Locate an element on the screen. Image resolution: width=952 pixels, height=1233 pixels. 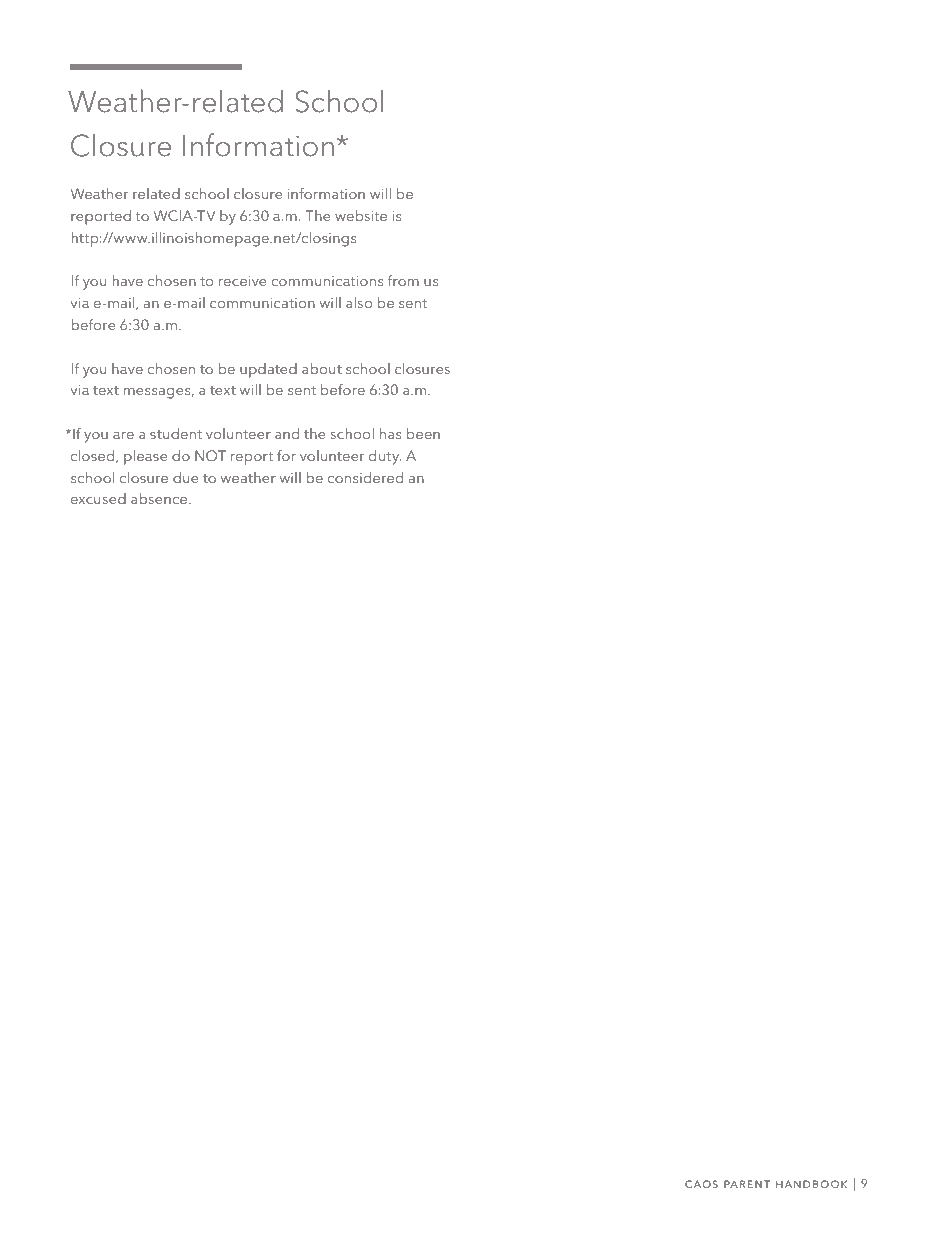
absence is located at coordinates (160, 498).
